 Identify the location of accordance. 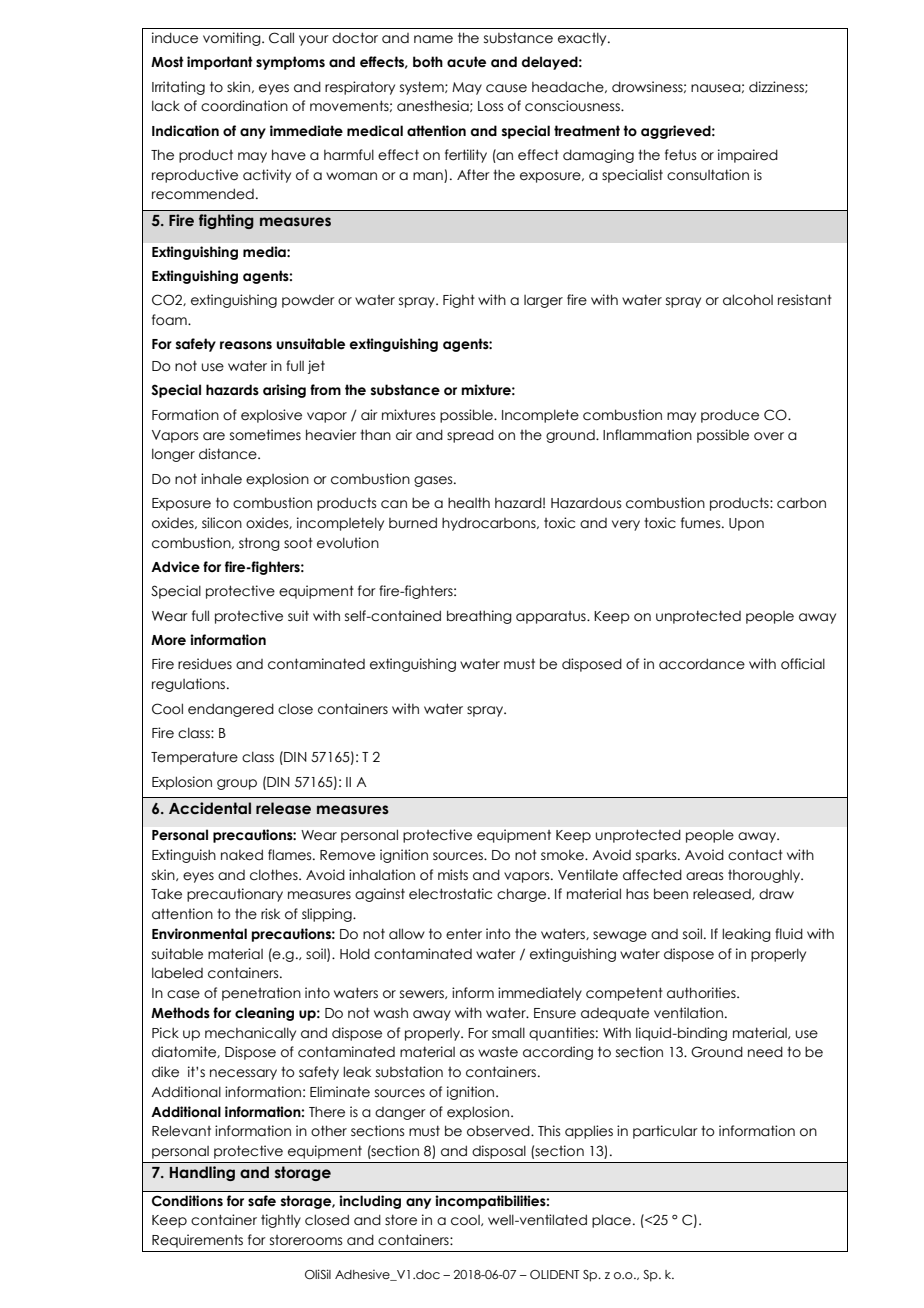
(702, 664).
